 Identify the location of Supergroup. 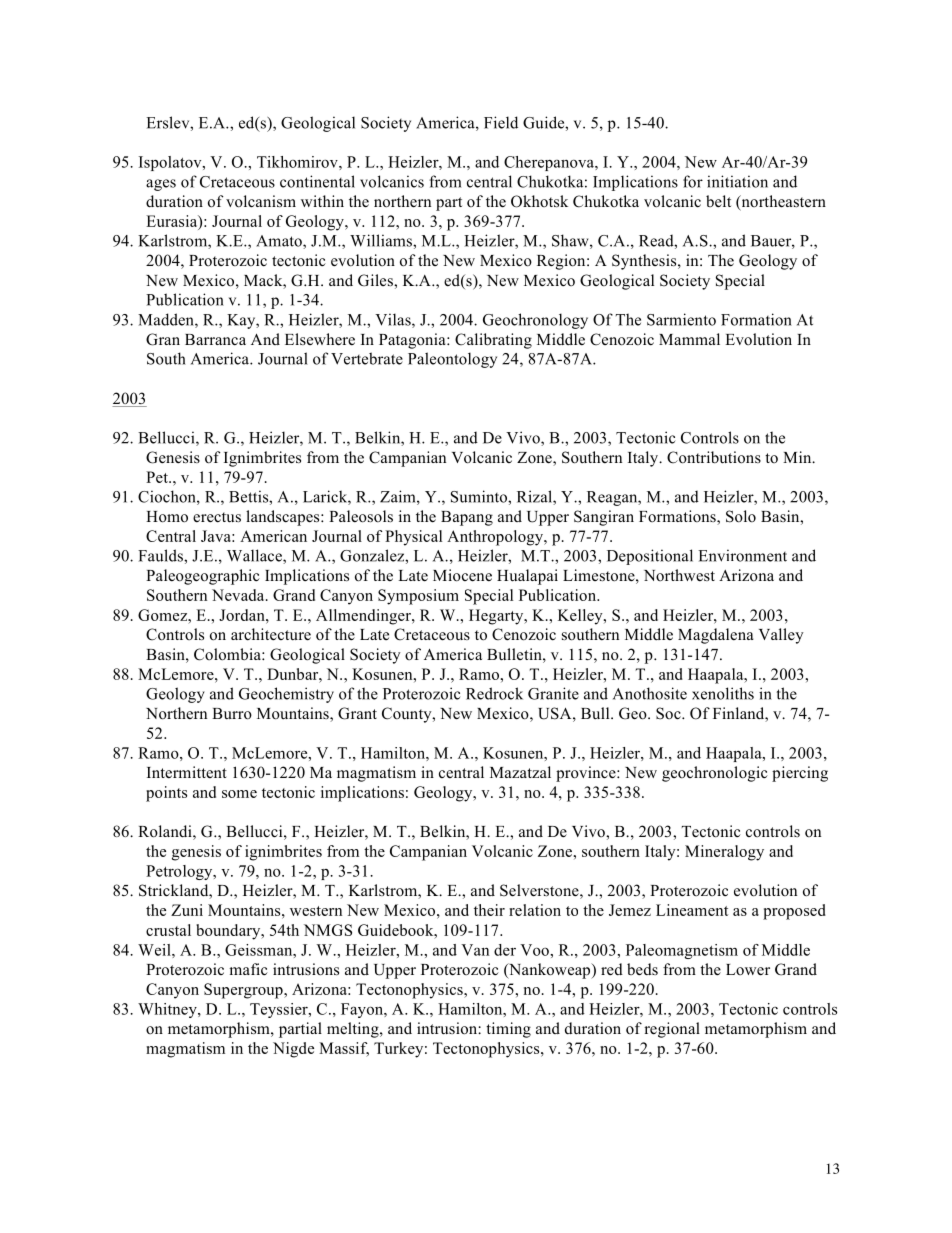
(244, 991).
